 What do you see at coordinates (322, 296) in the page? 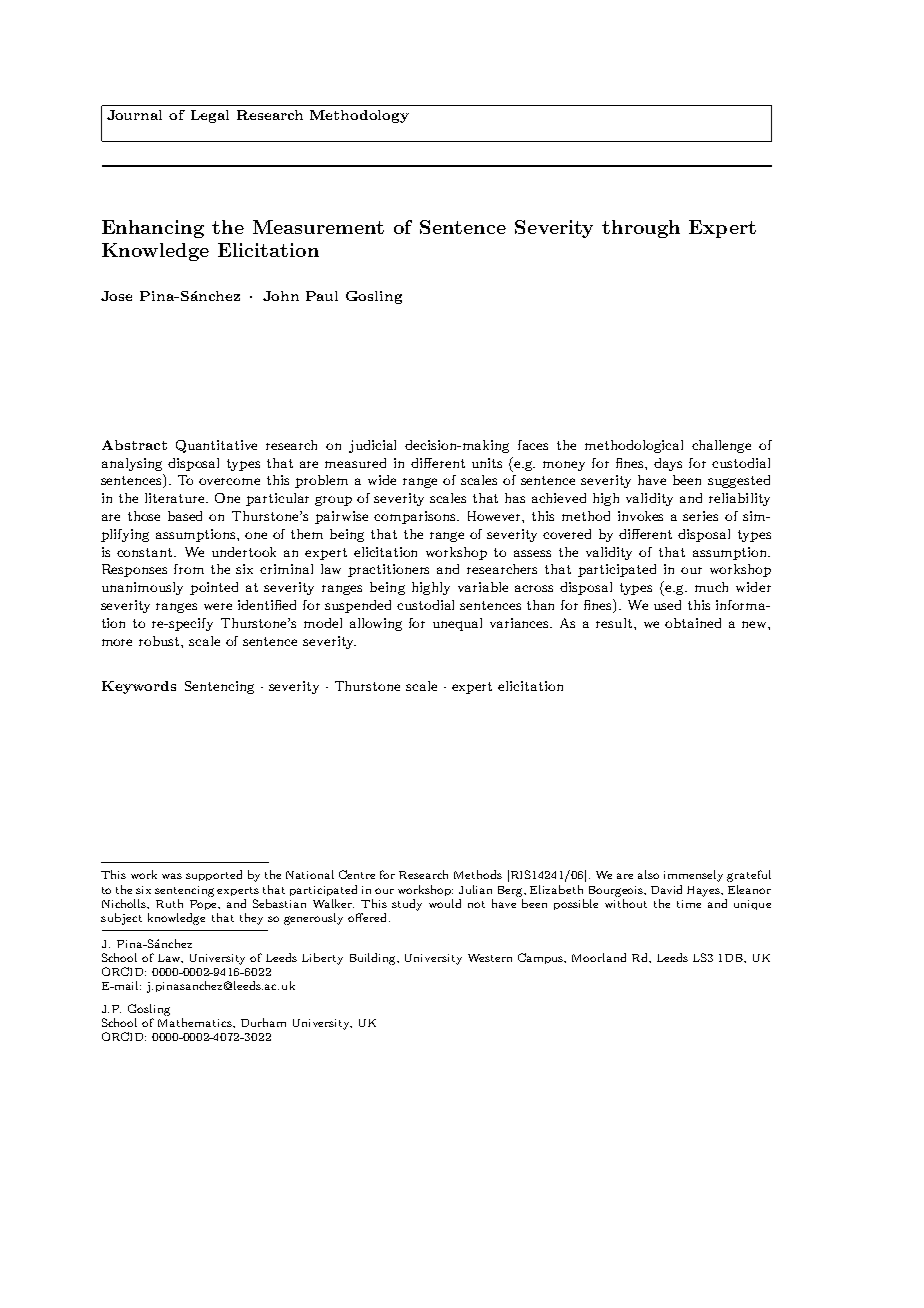
I see `Paul` at bounding box center [322, 296].
